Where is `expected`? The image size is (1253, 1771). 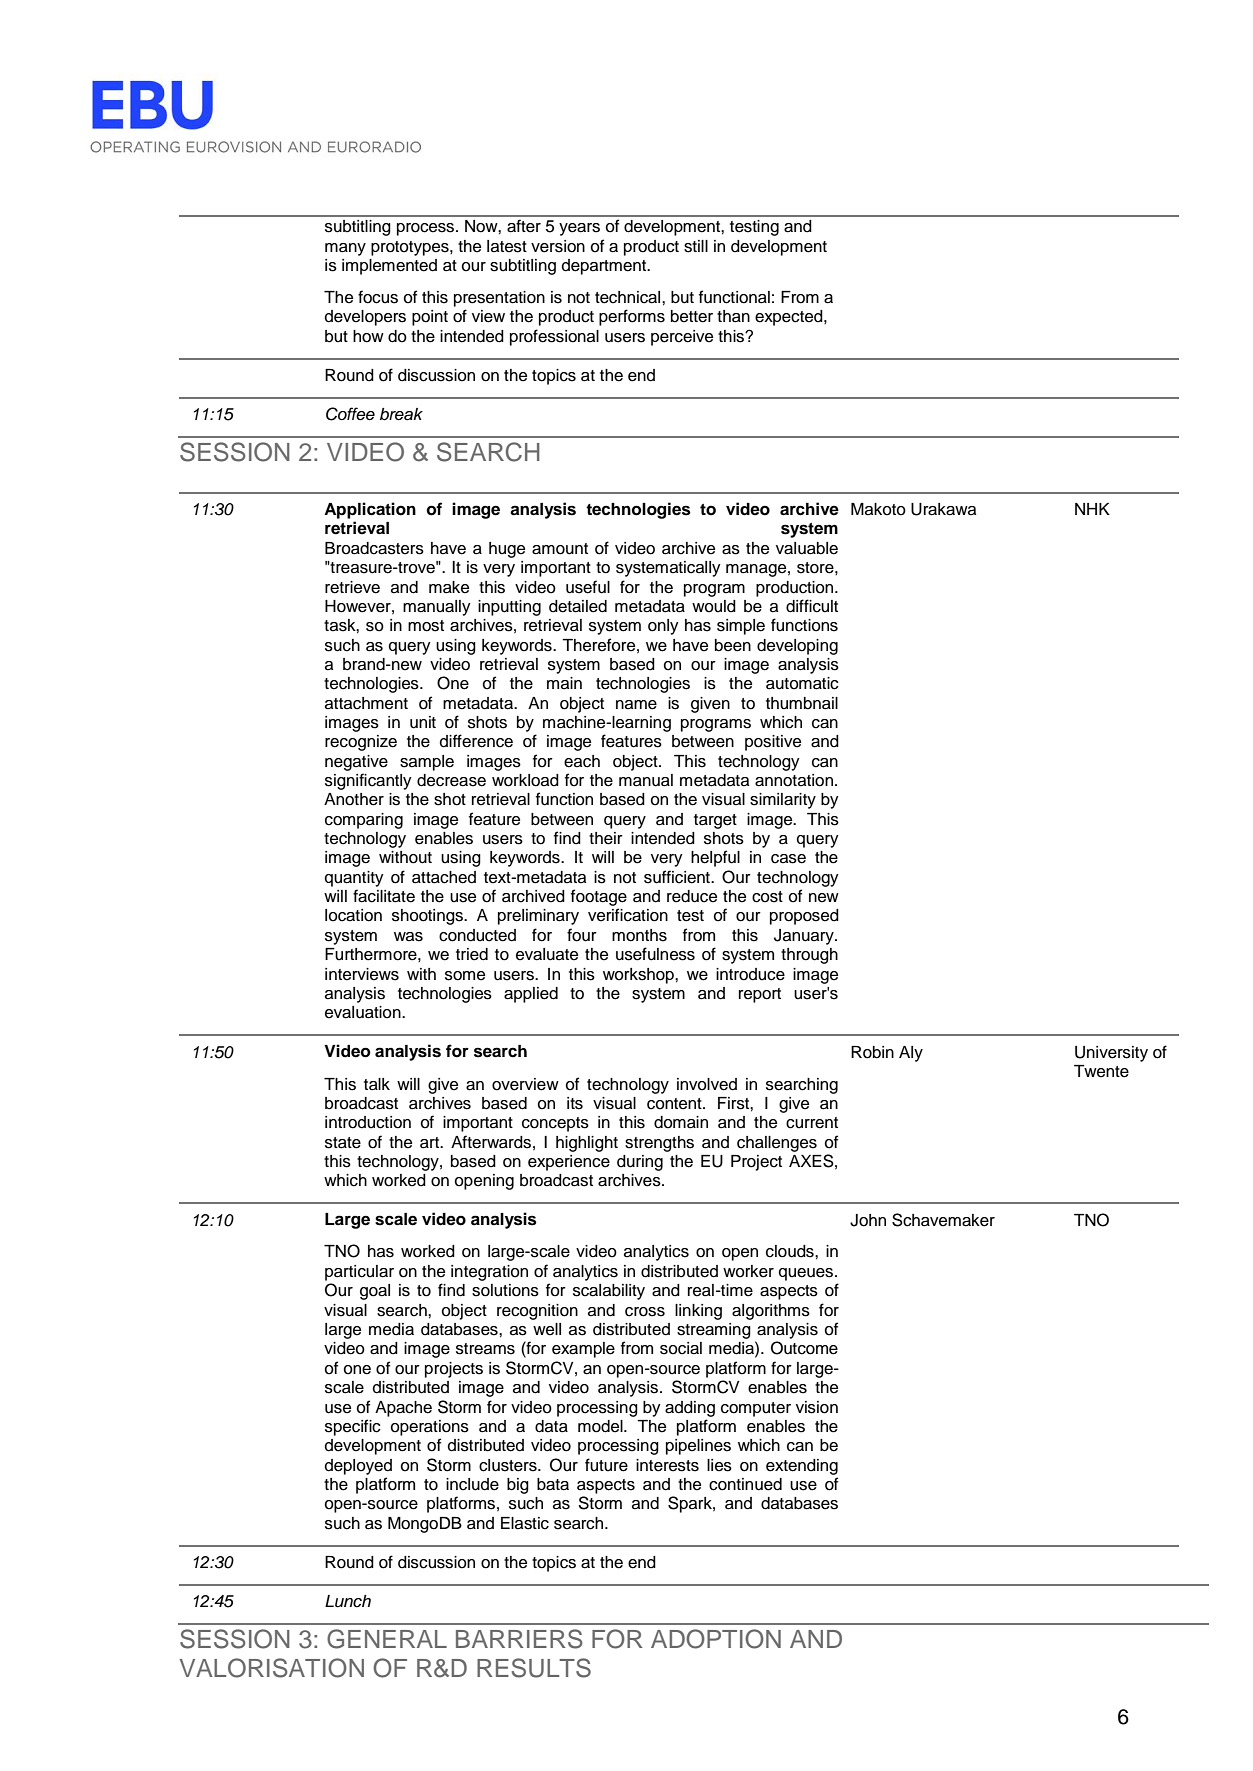
expected is located at coordinates (790, 318).
